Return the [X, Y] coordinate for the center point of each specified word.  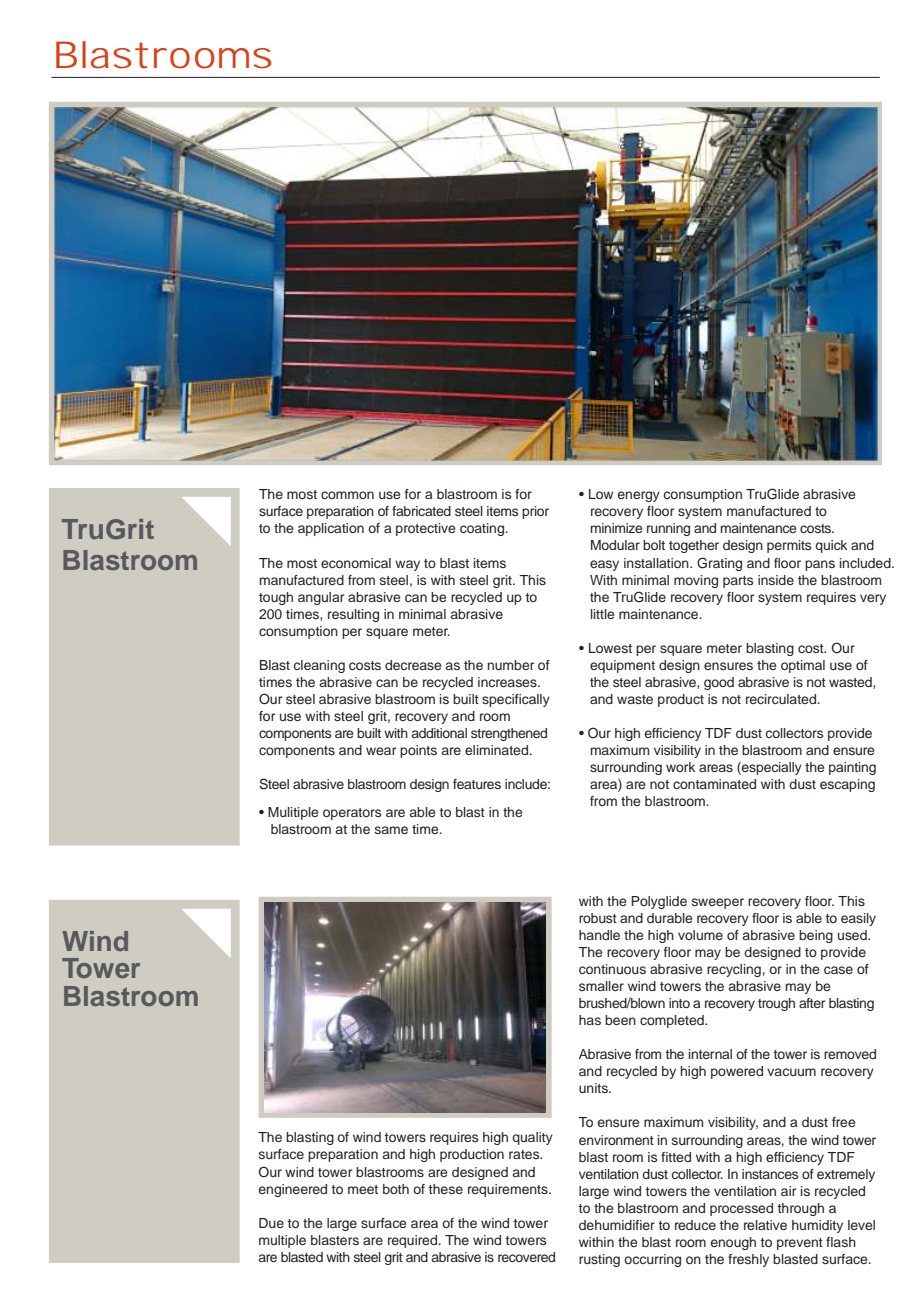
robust [598, 918]
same [391, 830]
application [331, 529]
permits [789, 546]
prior [535, 512]
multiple [282, 1241]
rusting [599, 1260]
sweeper [718, 903]
